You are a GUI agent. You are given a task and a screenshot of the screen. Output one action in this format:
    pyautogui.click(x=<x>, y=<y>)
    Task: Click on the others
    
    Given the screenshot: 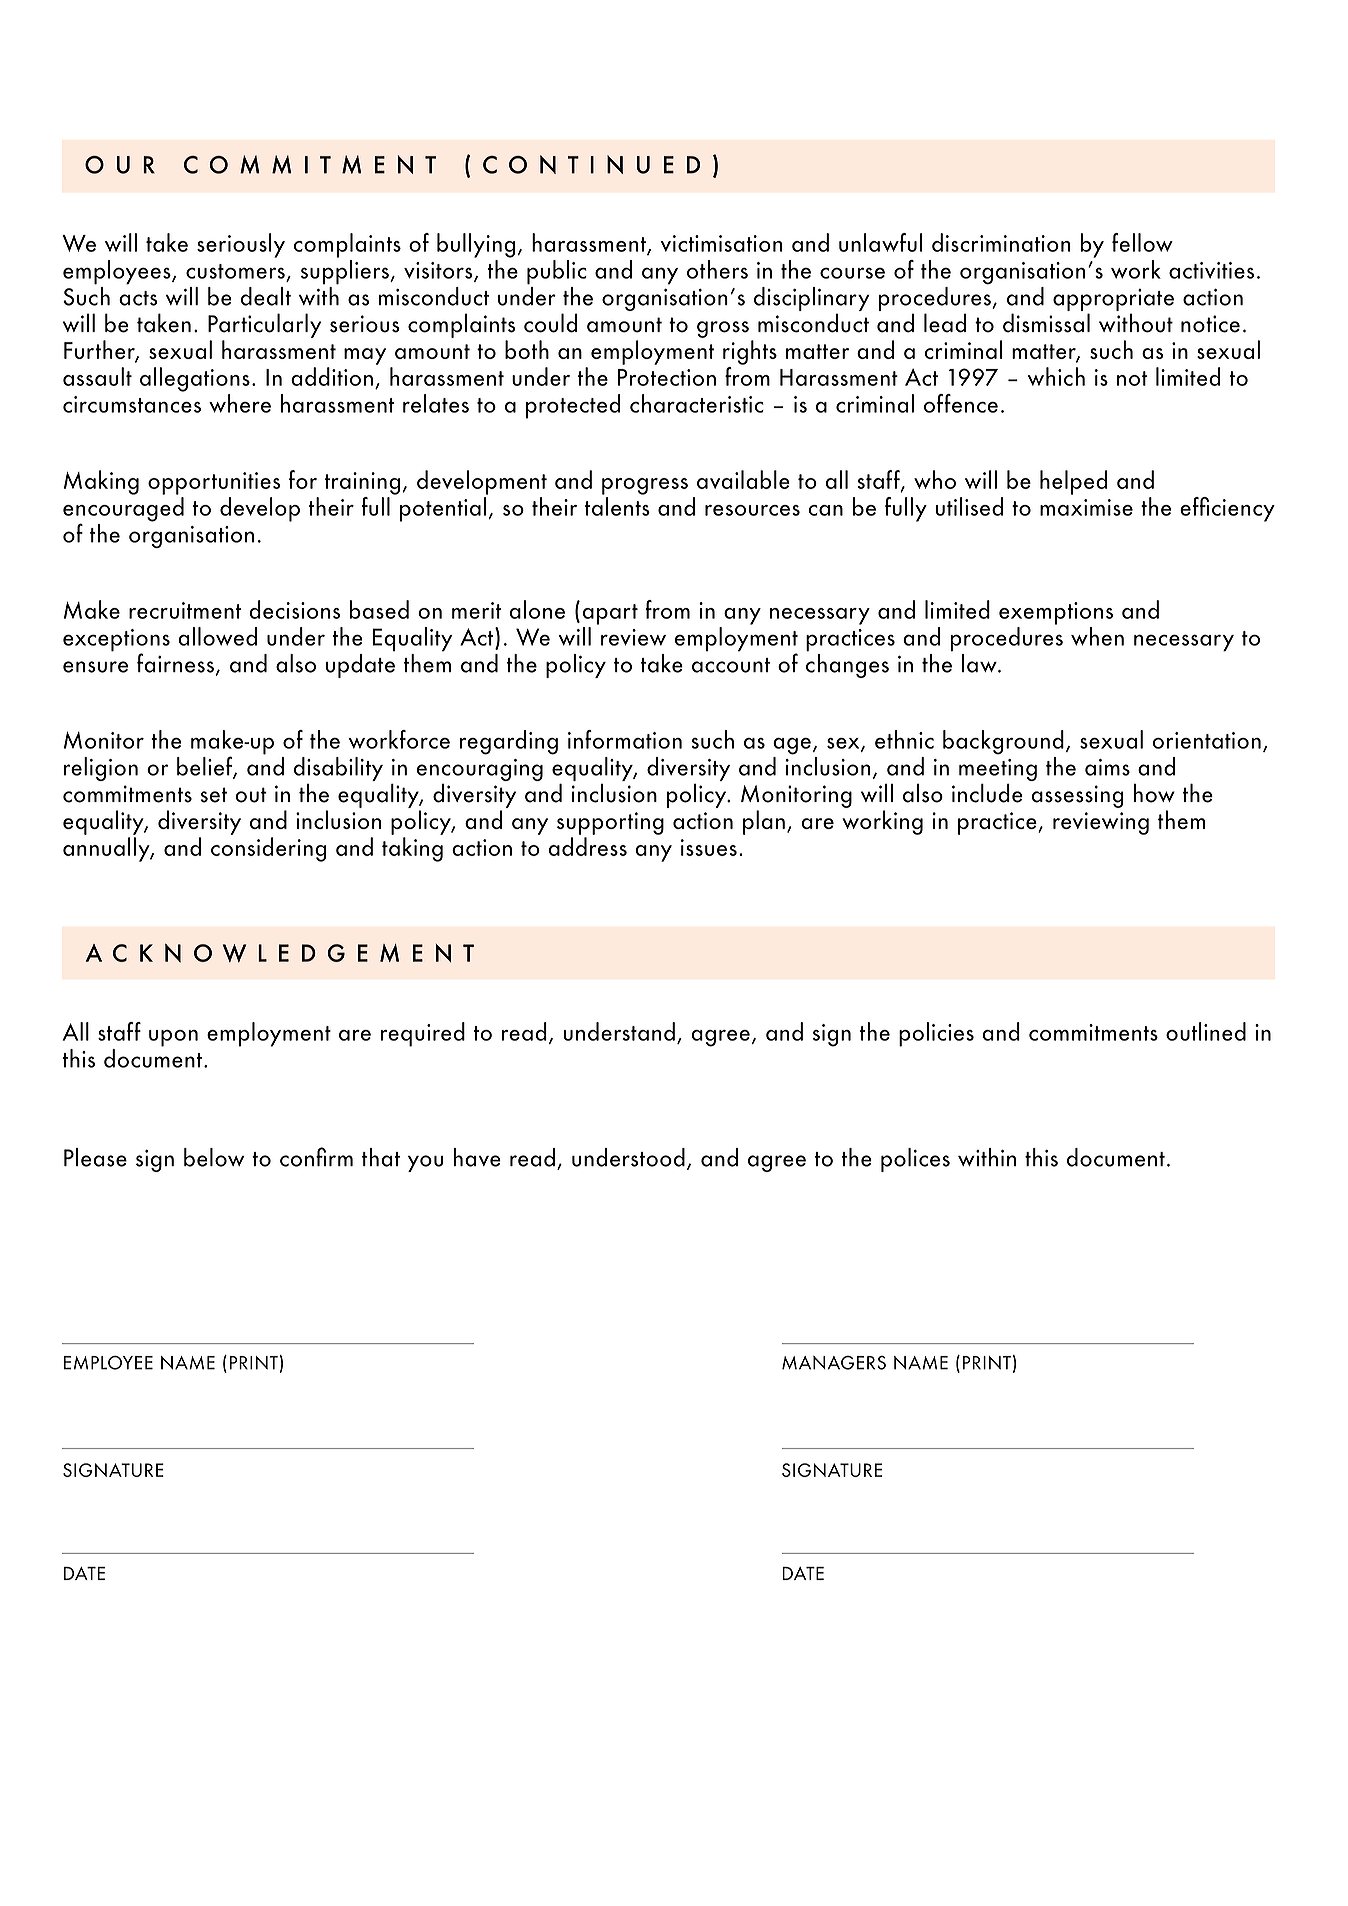 What is the action you would take?
    pyautogui.click(x=717, y=269)
